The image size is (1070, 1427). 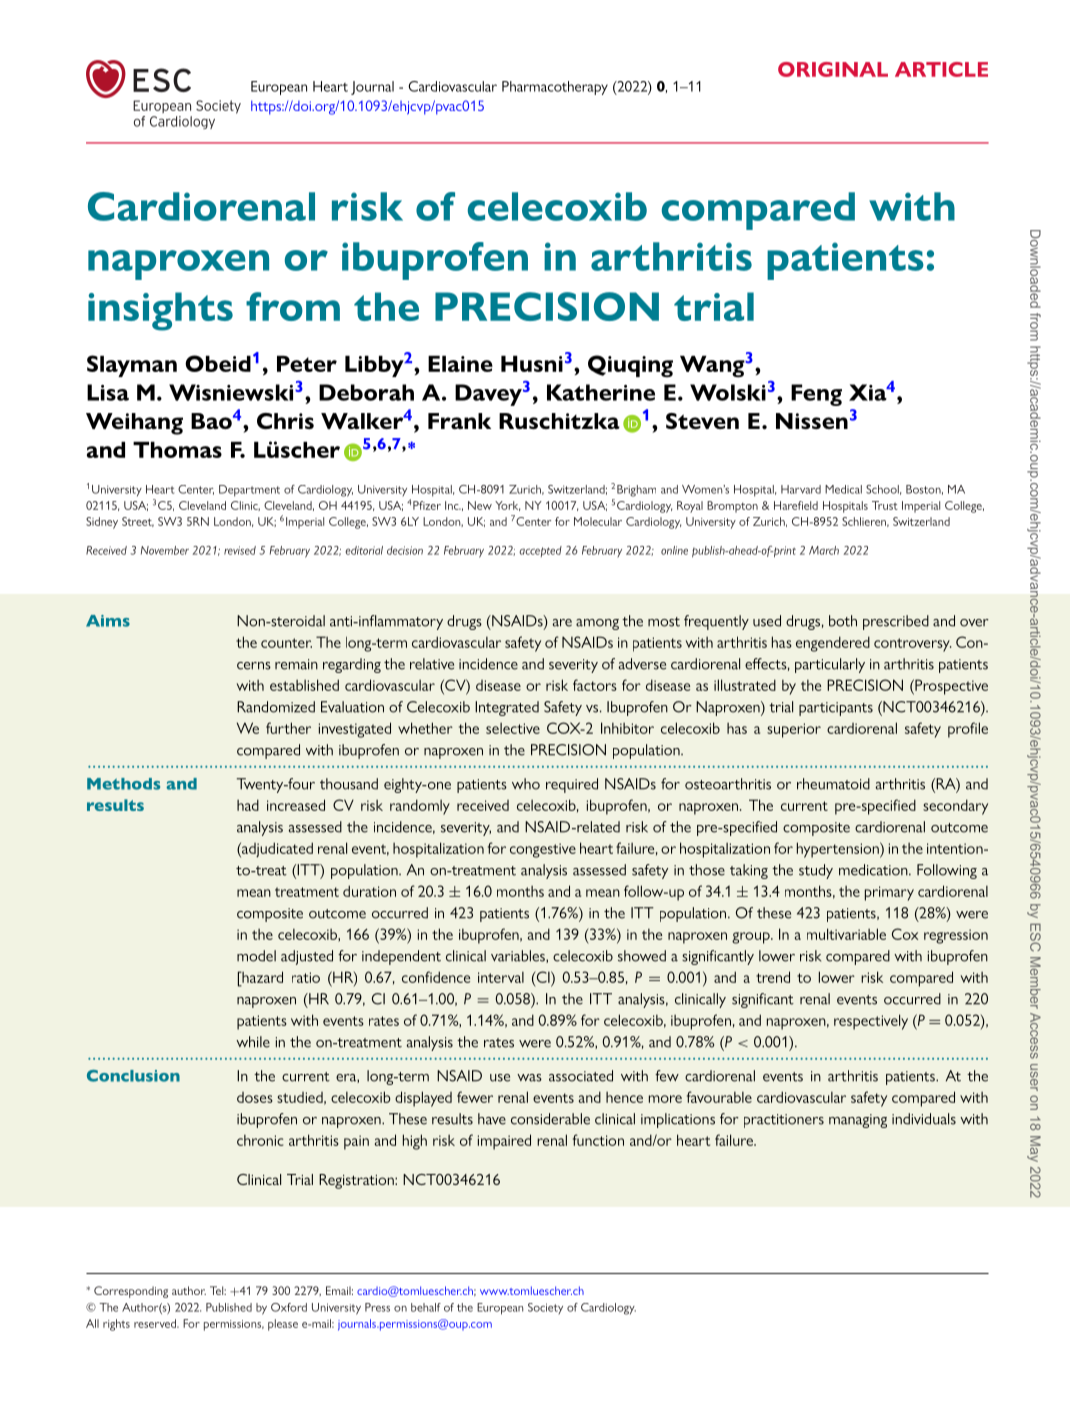 What do you see at coordinates (833, 69) in the document?
I see `ORIGINAL` at bounding box center [833, 69].
